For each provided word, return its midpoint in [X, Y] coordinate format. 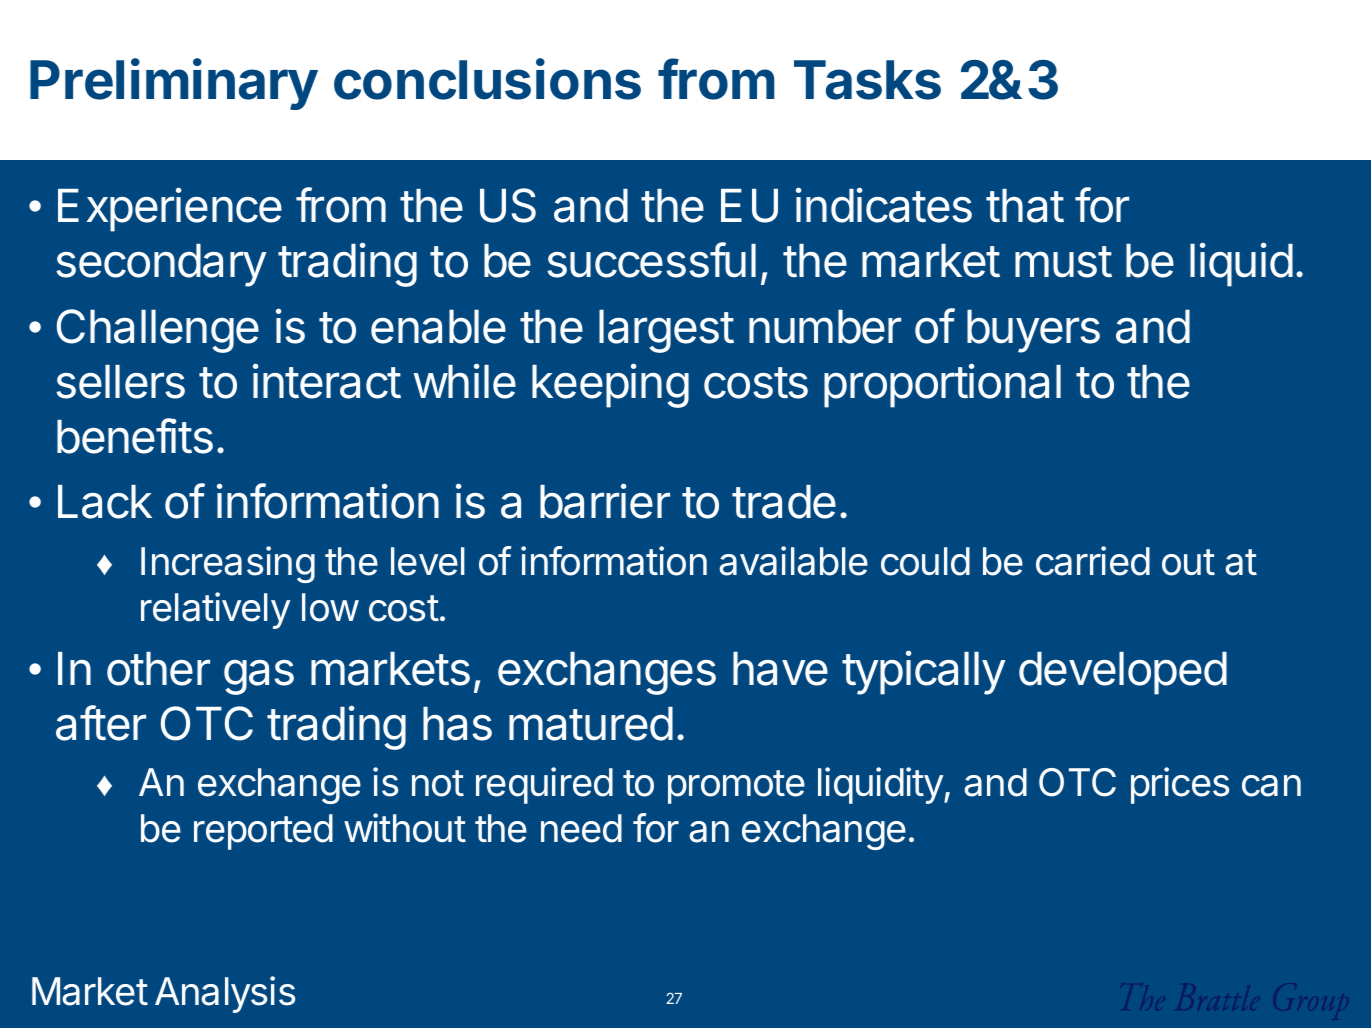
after [101, 723]
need [581, 828]
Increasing [228, 564]
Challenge [157, 331]
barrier [605, 501]
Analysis [225, 994]
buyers [1033, 331]
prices [1180, 785]
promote [736, 787]
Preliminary [174, 84]
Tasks [867, 80]
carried [1093, 561]
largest [666, 331]
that [1025, 206]
